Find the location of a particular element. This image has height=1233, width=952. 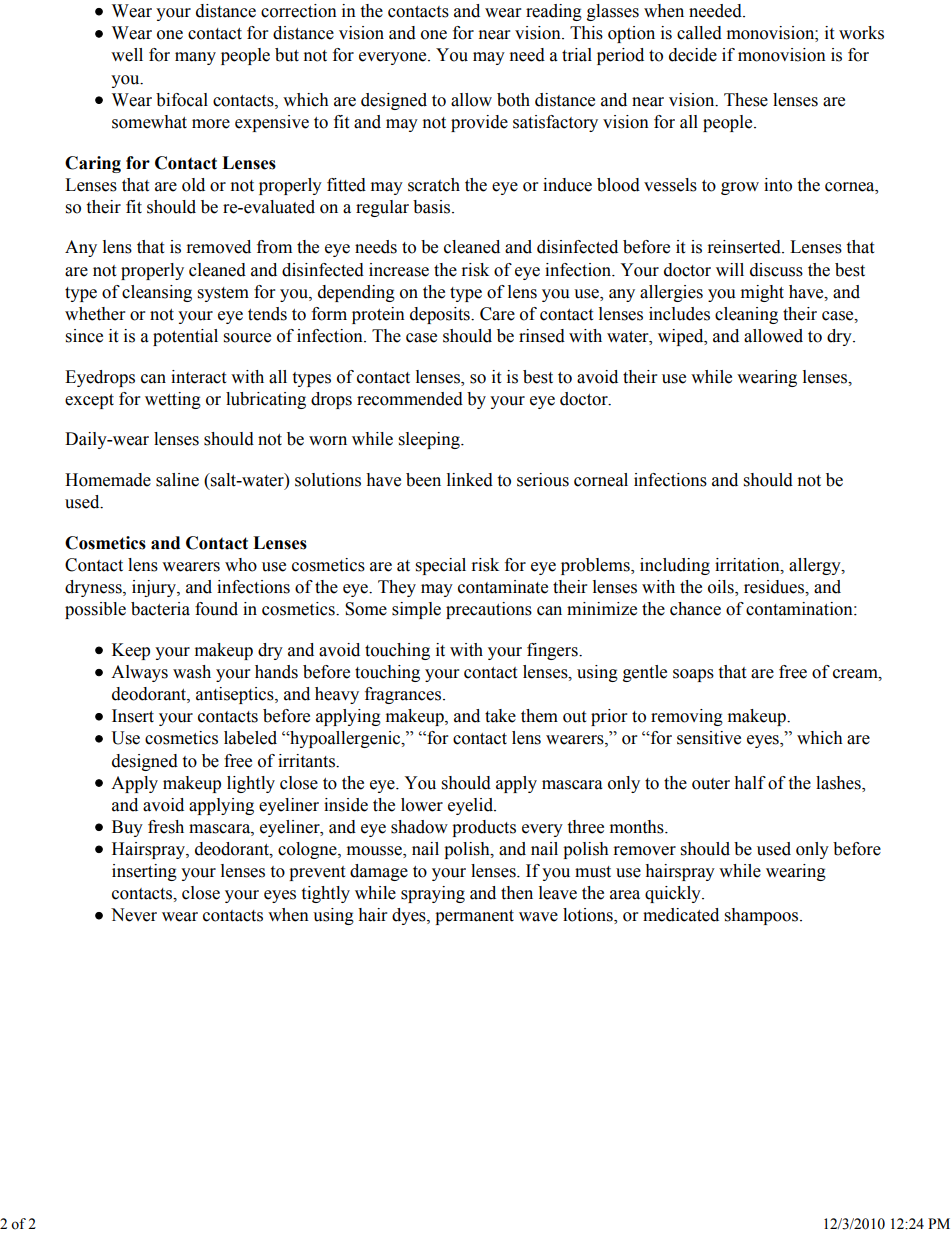

reading is located at coordinates (554, 12).
